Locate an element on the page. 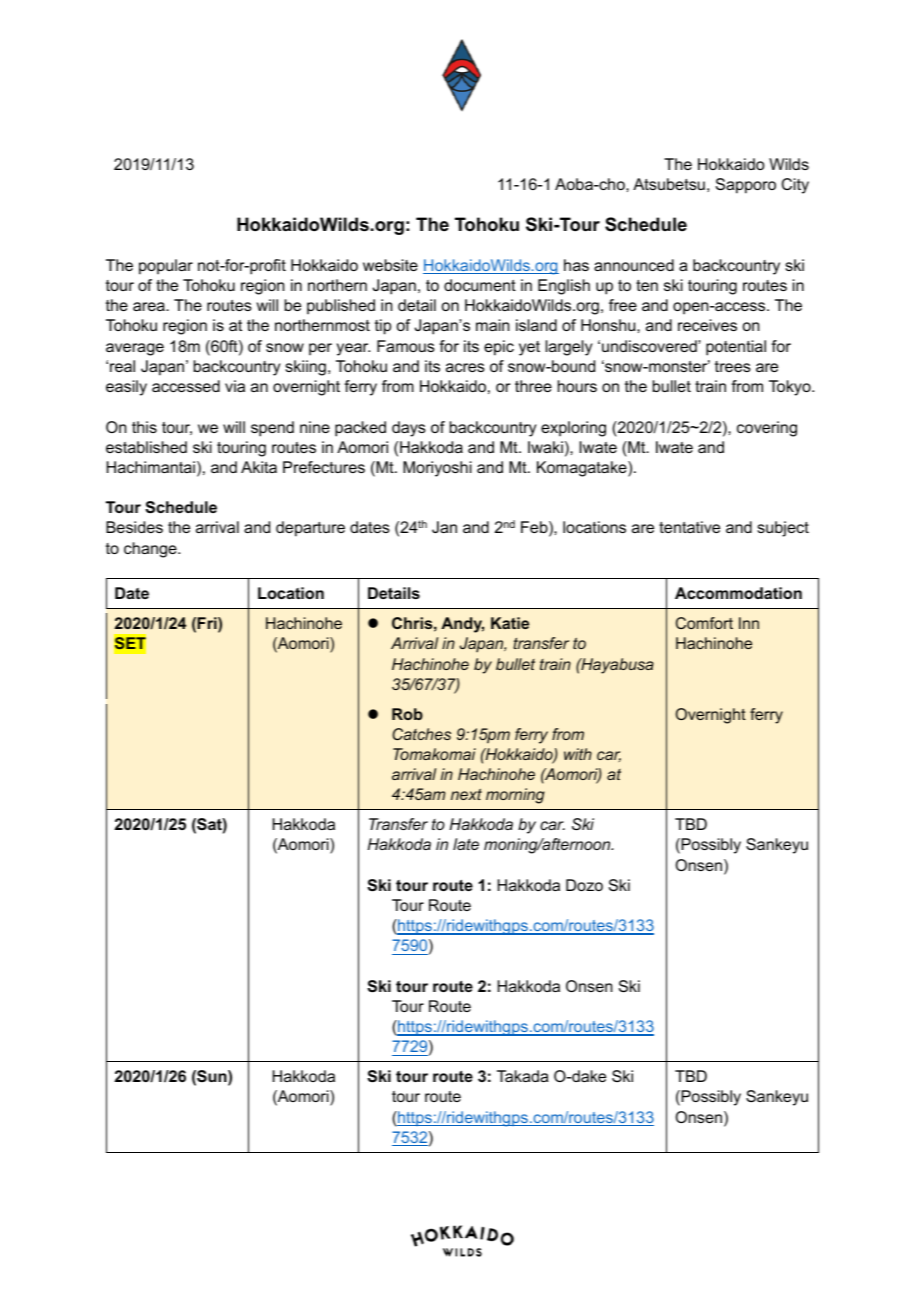 The height and width of the image is (1308, 924). popular is located at coordinates (166, 267).
